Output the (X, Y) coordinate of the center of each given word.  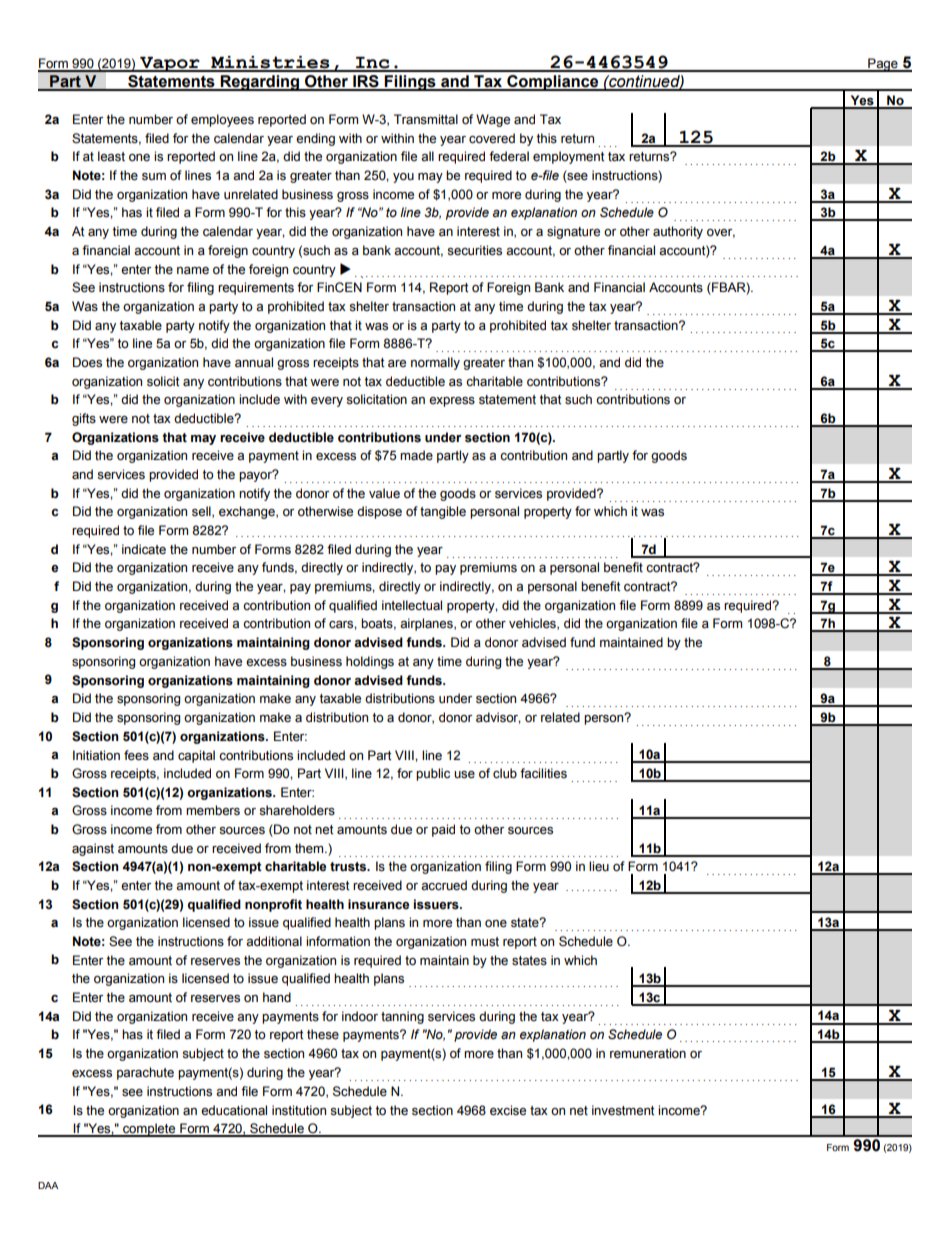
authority (678, 232)
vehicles (533, 624)
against (93, 849)
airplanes (427, 624)
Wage (493, 120)
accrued (444, 885)
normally (435, 363)
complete (149, 1130)
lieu (599, 866)
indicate (144, 549)
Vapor (170, 64)
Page (883, 65)
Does (87, 362)
